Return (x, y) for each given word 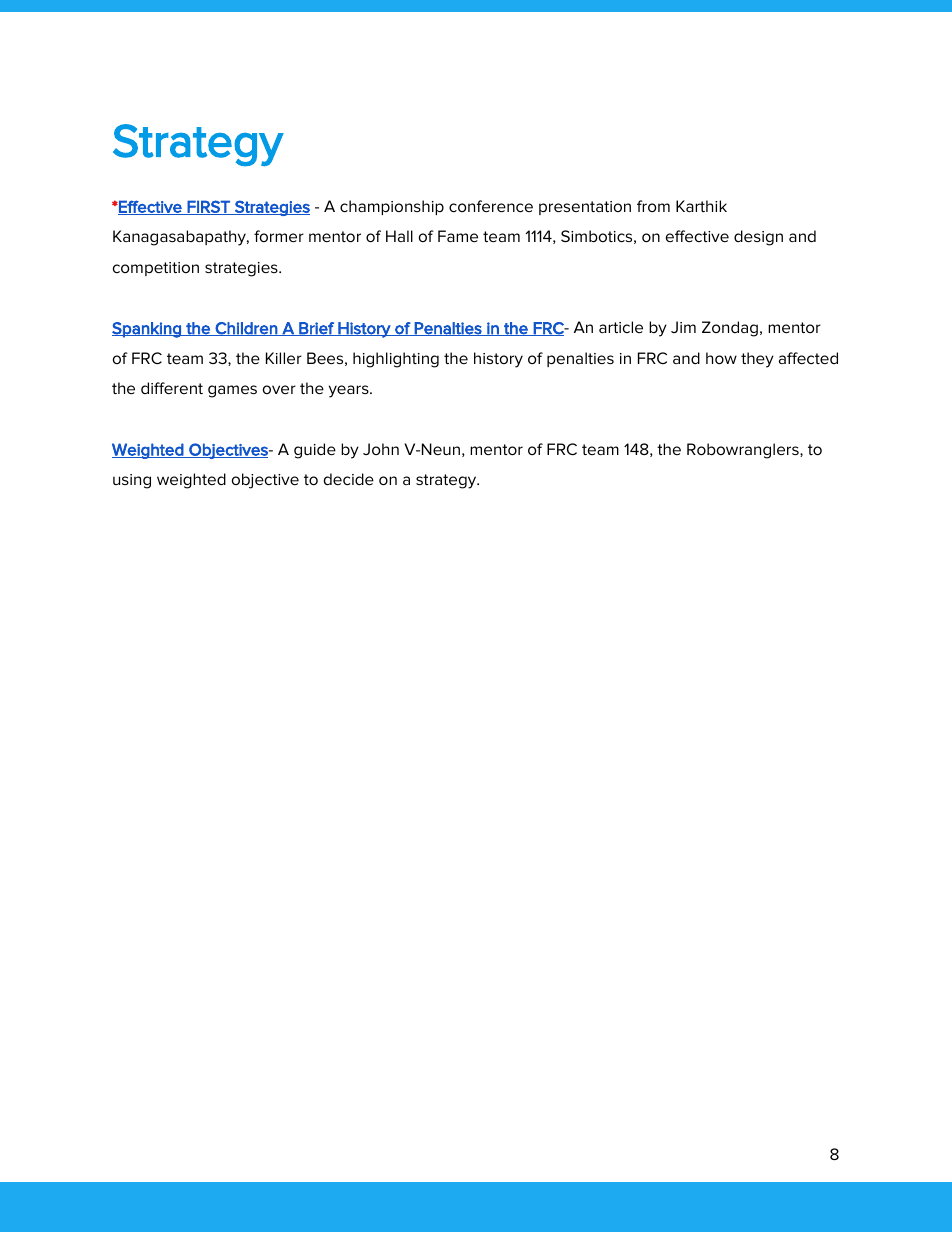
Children (246, 329)
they (757, 360)
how (721, 358)
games (232, 391)
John (381, 449)
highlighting (396, 360)
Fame (458, 236)
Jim (683, 327)
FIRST (208, 207)
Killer (284, 358)
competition (156, 269)
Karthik (701, 206)
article (621, 327)
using (132, 481)
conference (491, 206)
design (758, 238)
